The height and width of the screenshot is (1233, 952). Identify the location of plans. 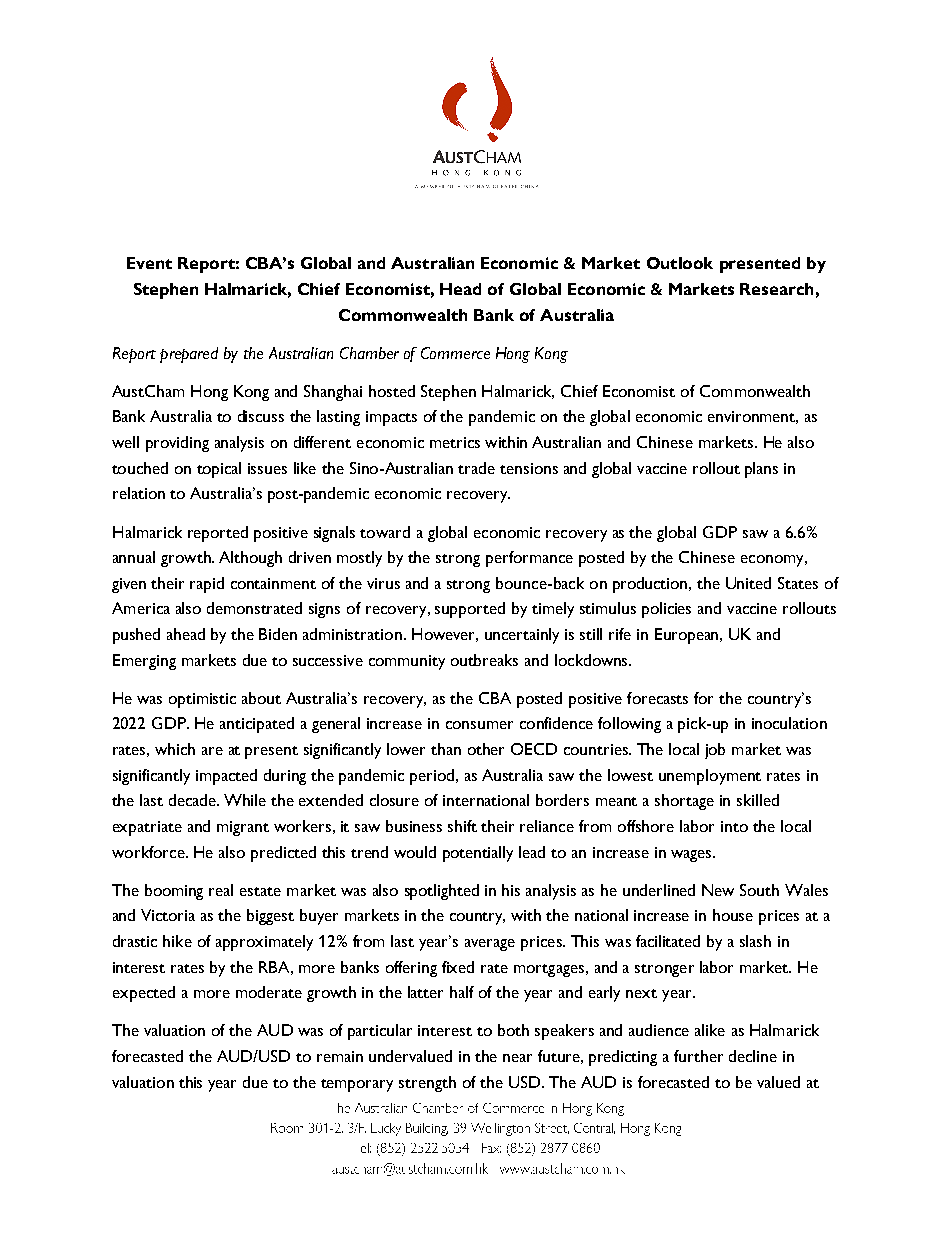
(761, 470).
